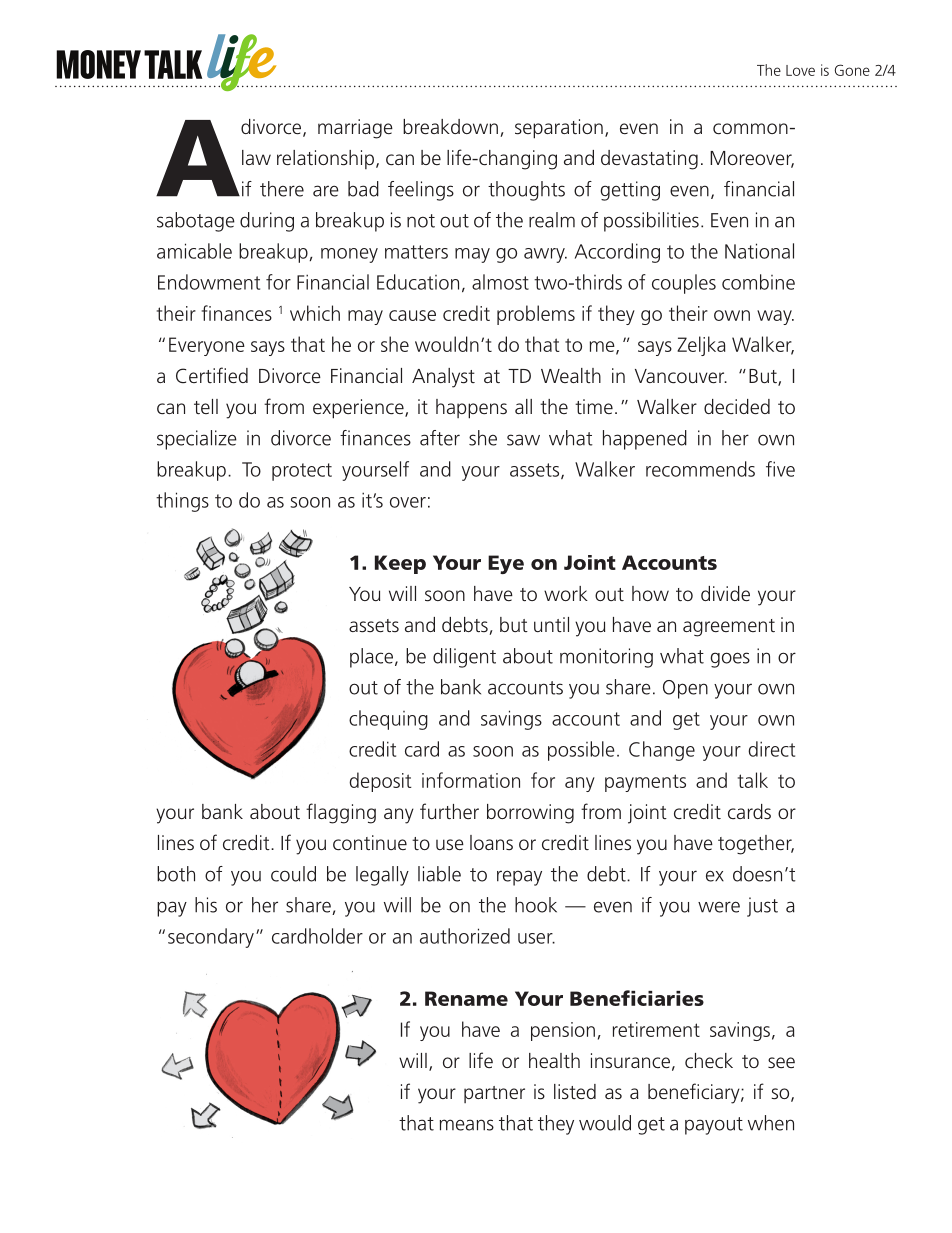  I want to click on flagging, so click(341, 813).
